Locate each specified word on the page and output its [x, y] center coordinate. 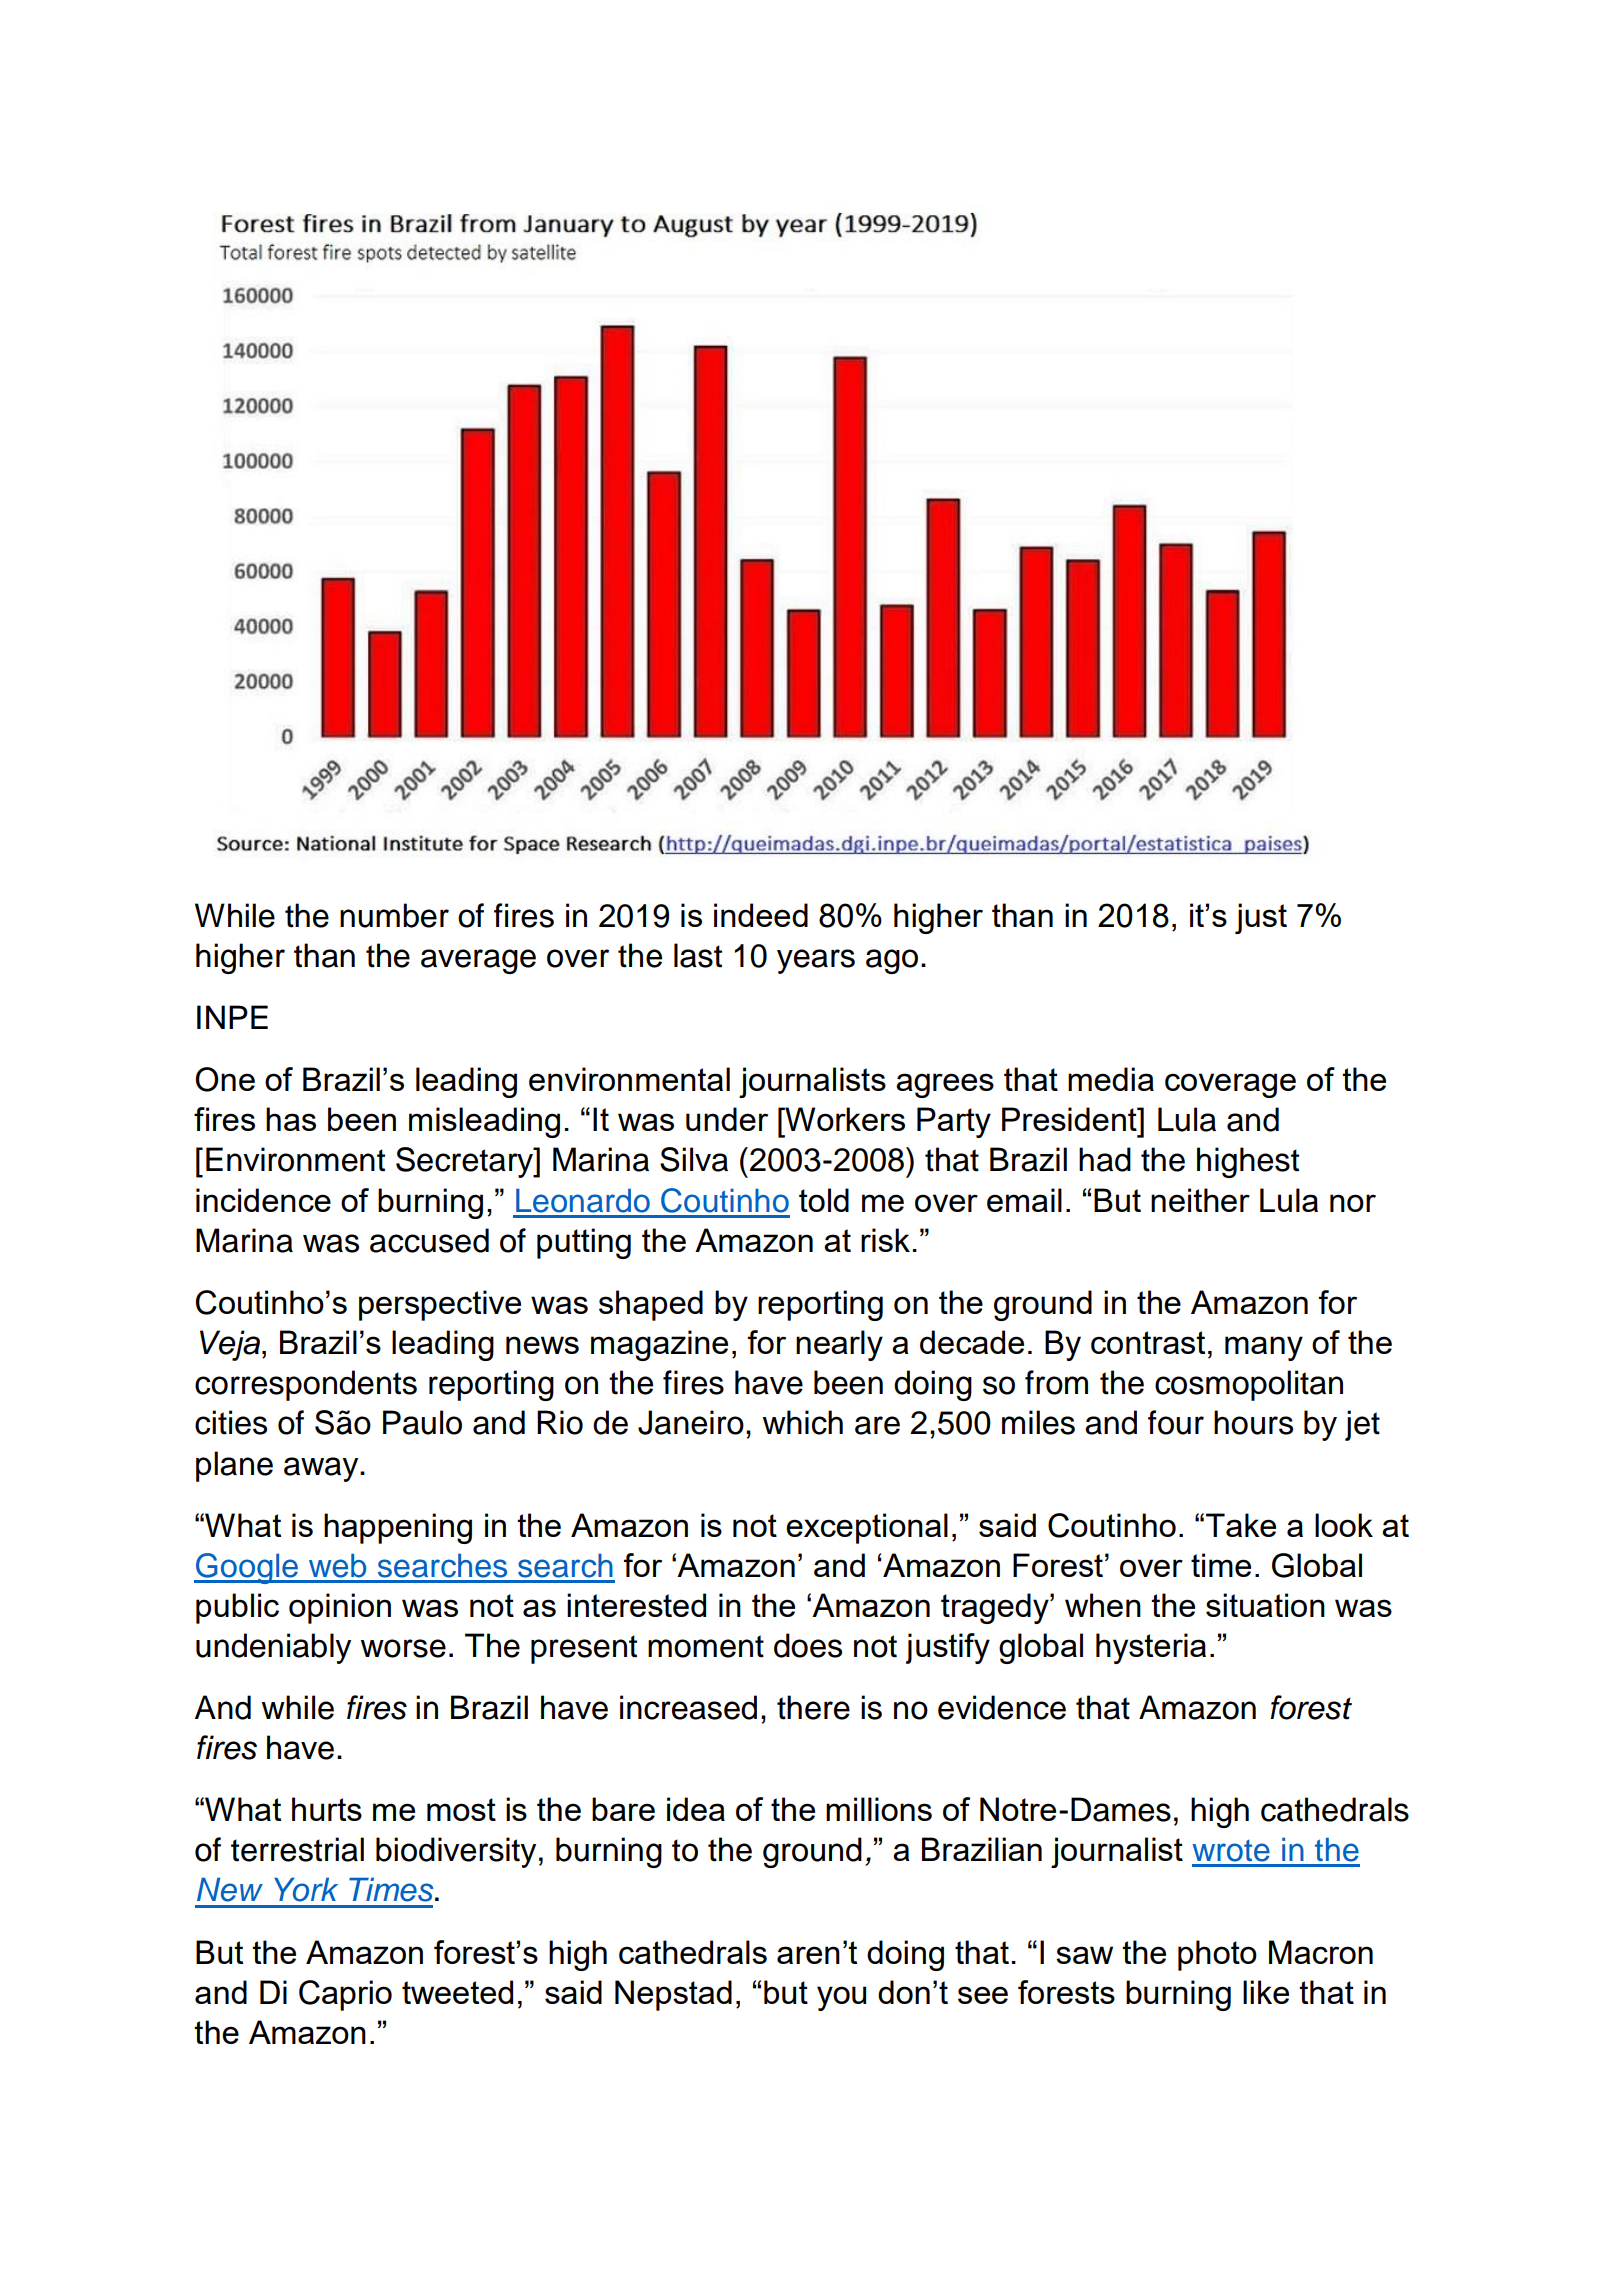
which [803, 1422]
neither [1200, 1200]
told [824, 1200]
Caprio [345, 1995]
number [394, 915]
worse [403, 1648]
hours [1253, 1422]
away [322, 1469]
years [816, 961]
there [813, 1707]
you [841, 1998]
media [1111, 1079]
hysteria [1151, 1648]
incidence [263, 1200]
